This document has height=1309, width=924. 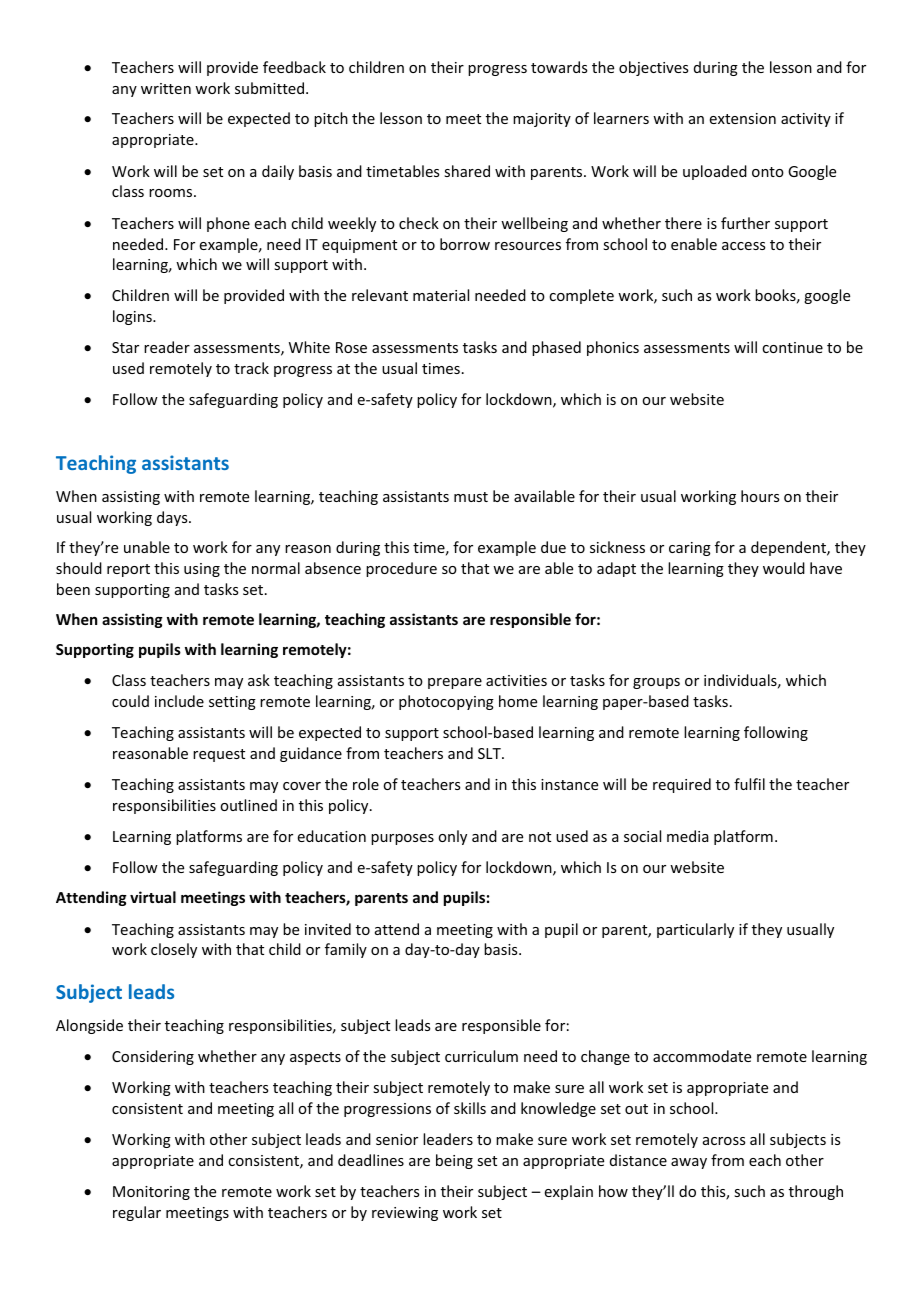 I want to click on hours, so click(x=760, y=496).
